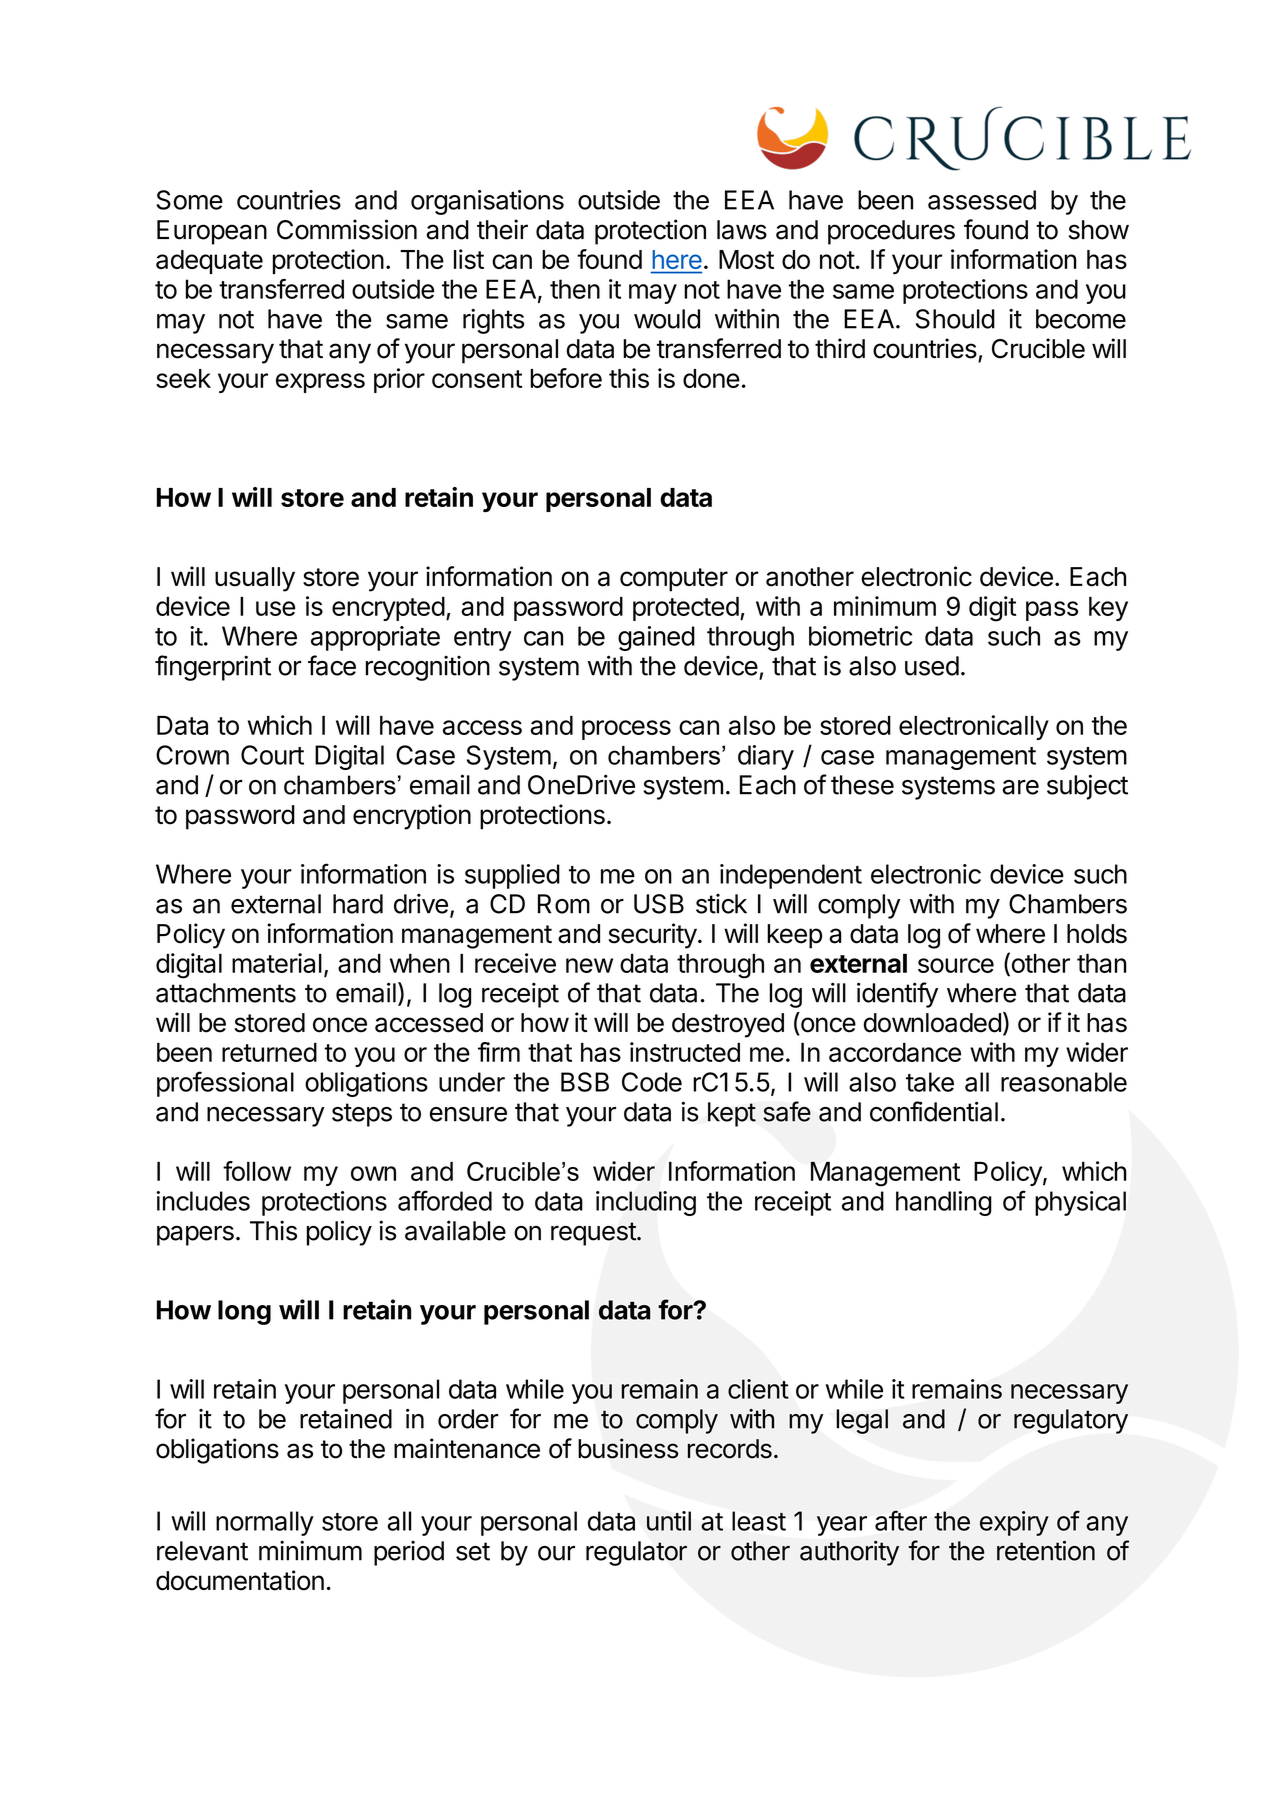 This screenshot has width=1282, height=1815. What do you see at coordinates (1014, 1523) in the screenshot?
I see `expiry` at bounding box center [1014, 1523].
